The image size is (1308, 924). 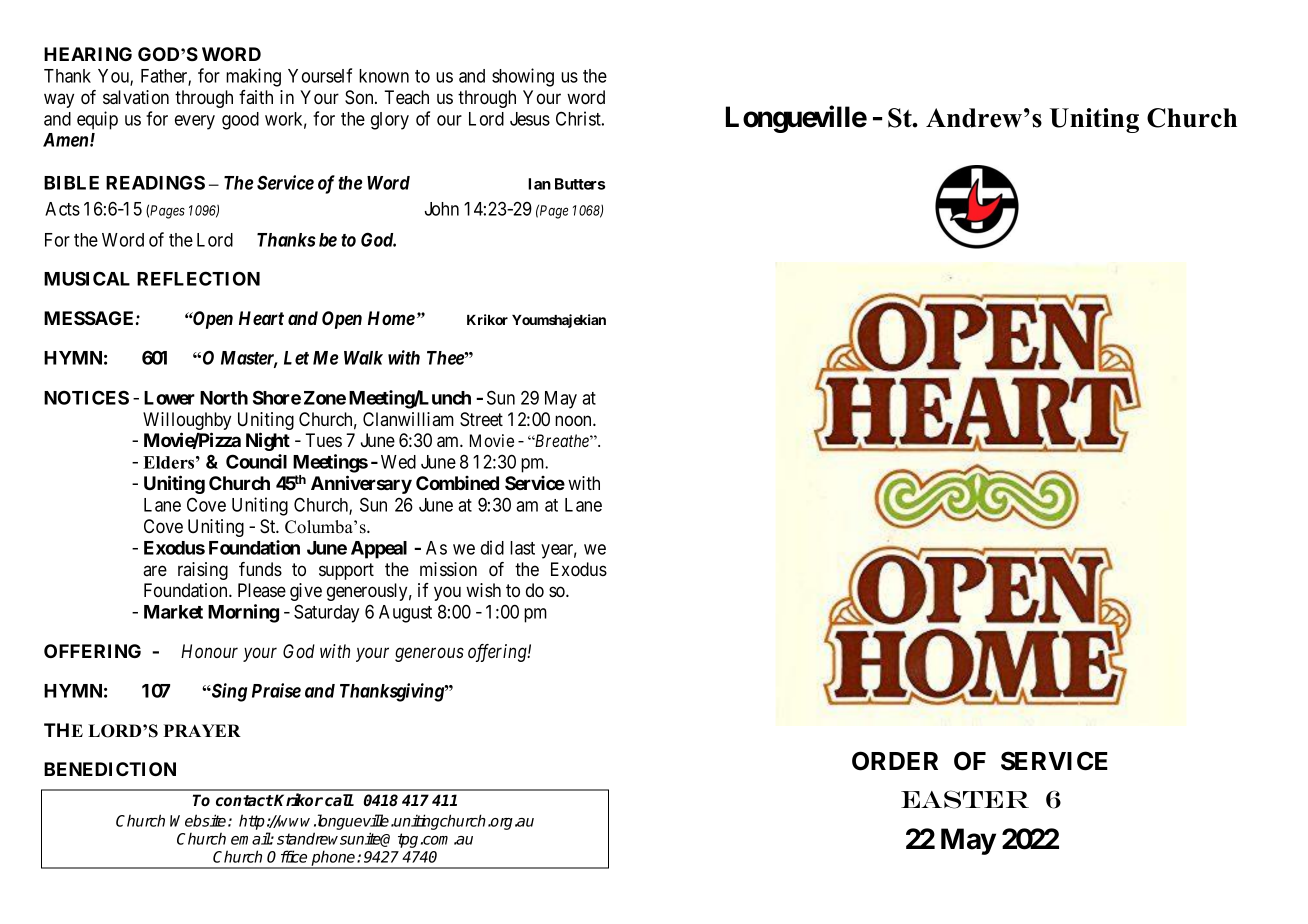 What do you see at coordinates (574, 421) in the screenshot?
I see `noon` at bounding box center [574, 421].
